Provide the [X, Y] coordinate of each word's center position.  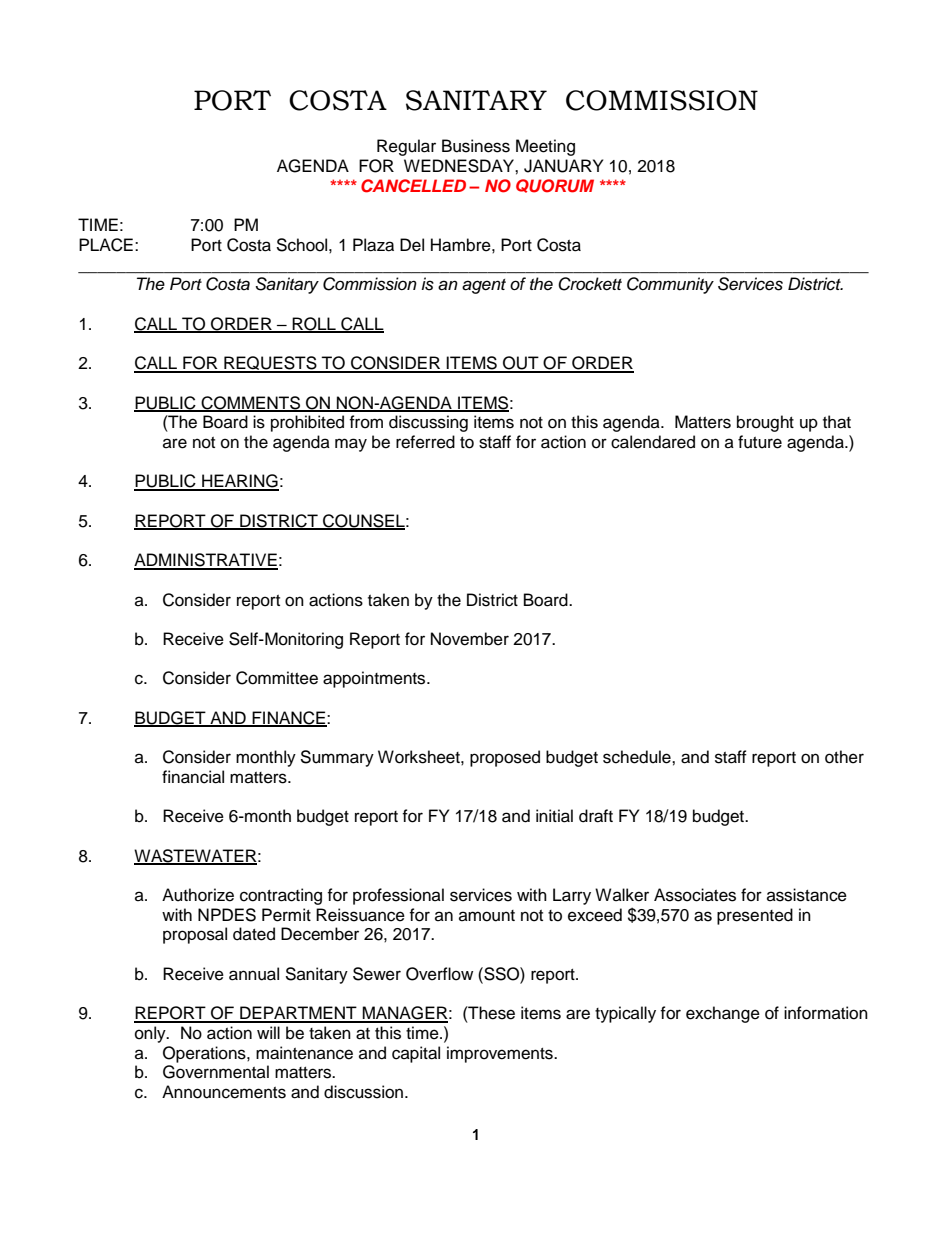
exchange [723, 1014]
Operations [205, 1054]
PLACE [106, 245]
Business [476, 146]
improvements [501, 1054]
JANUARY [563, 166]
